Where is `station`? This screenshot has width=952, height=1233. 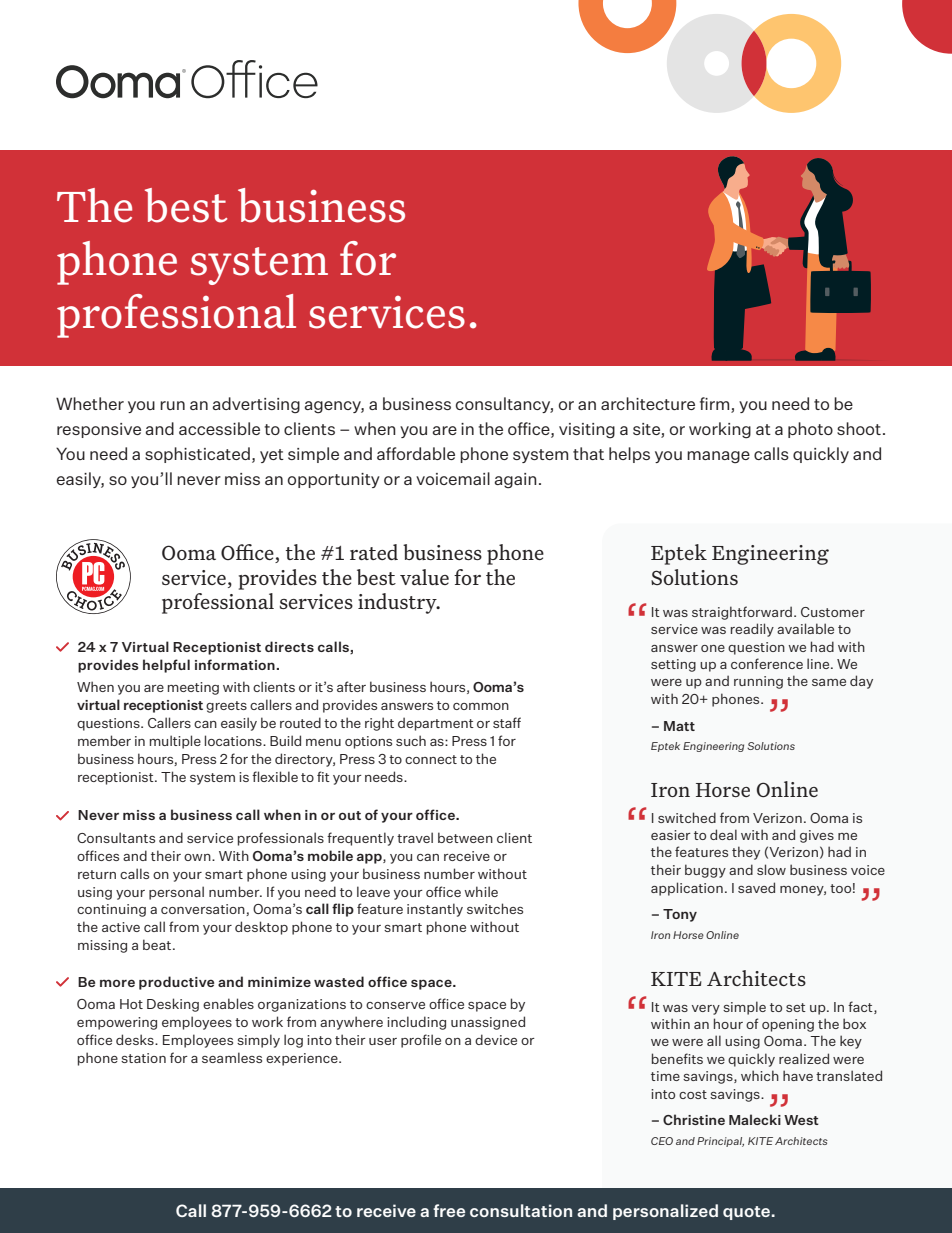 station is located at coordinates (143, 1058).
